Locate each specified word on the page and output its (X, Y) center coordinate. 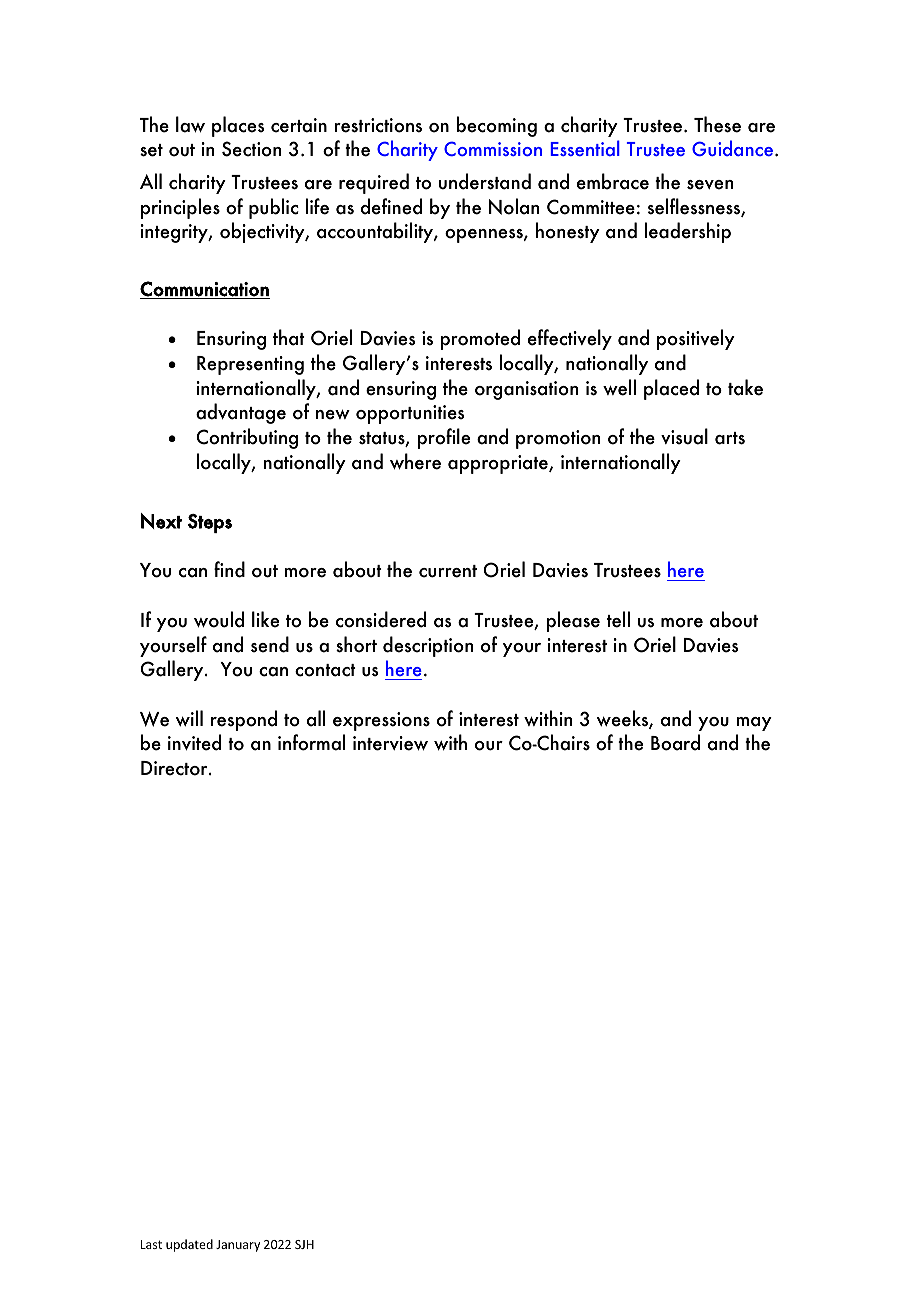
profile (443, 438)
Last (151, 1244)
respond (244, 720)
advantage (241, 413)
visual (684, 436)
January (238, 1246)
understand (485, 181)
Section (251, 149)
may (754, 724)
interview (390, 743)
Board (675, 742)
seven (710, 185)
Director (175, 768)
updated (189, 1245)
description (428, 646)
